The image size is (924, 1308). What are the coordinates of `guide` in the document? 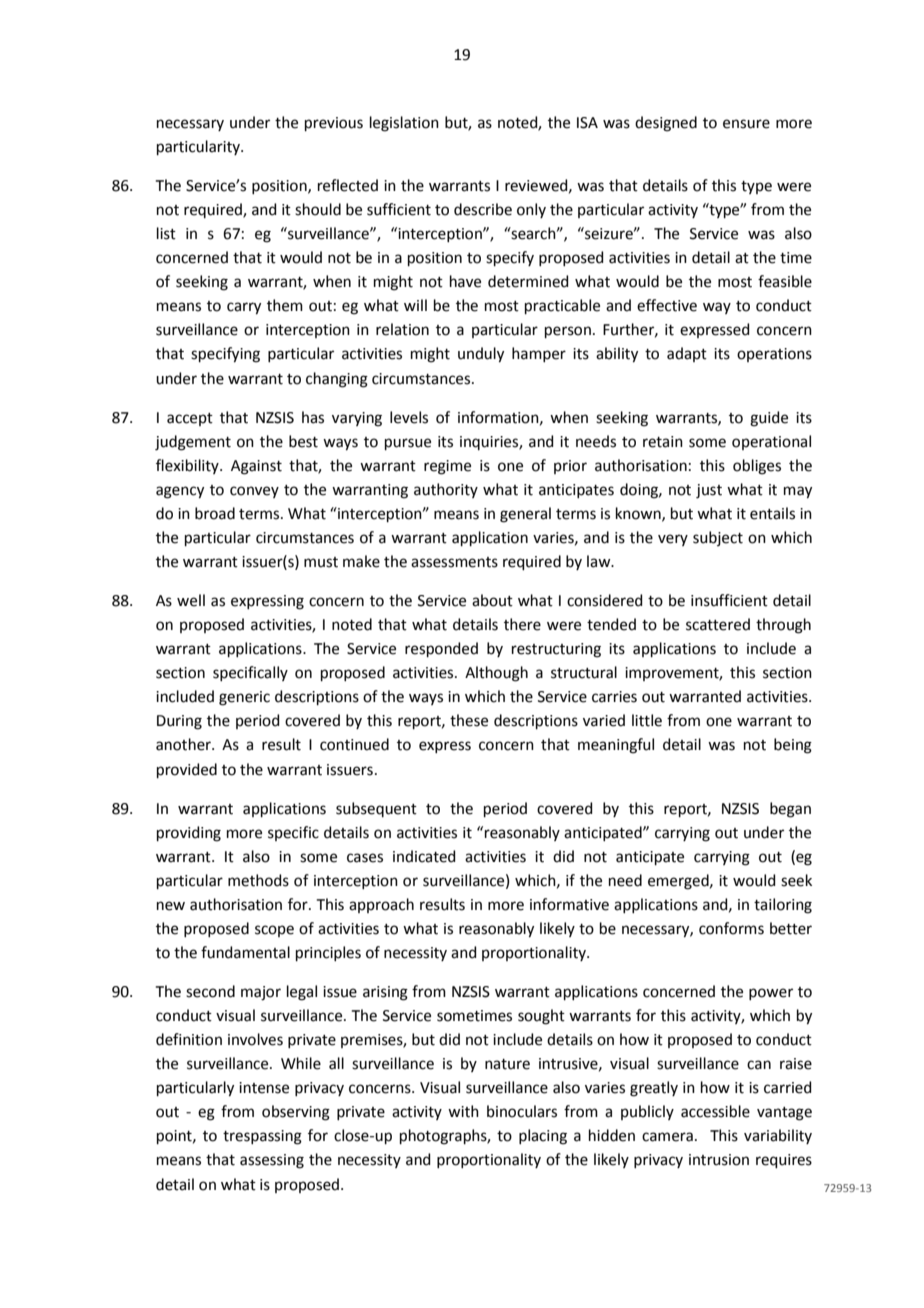 It's located at (769, 419).
